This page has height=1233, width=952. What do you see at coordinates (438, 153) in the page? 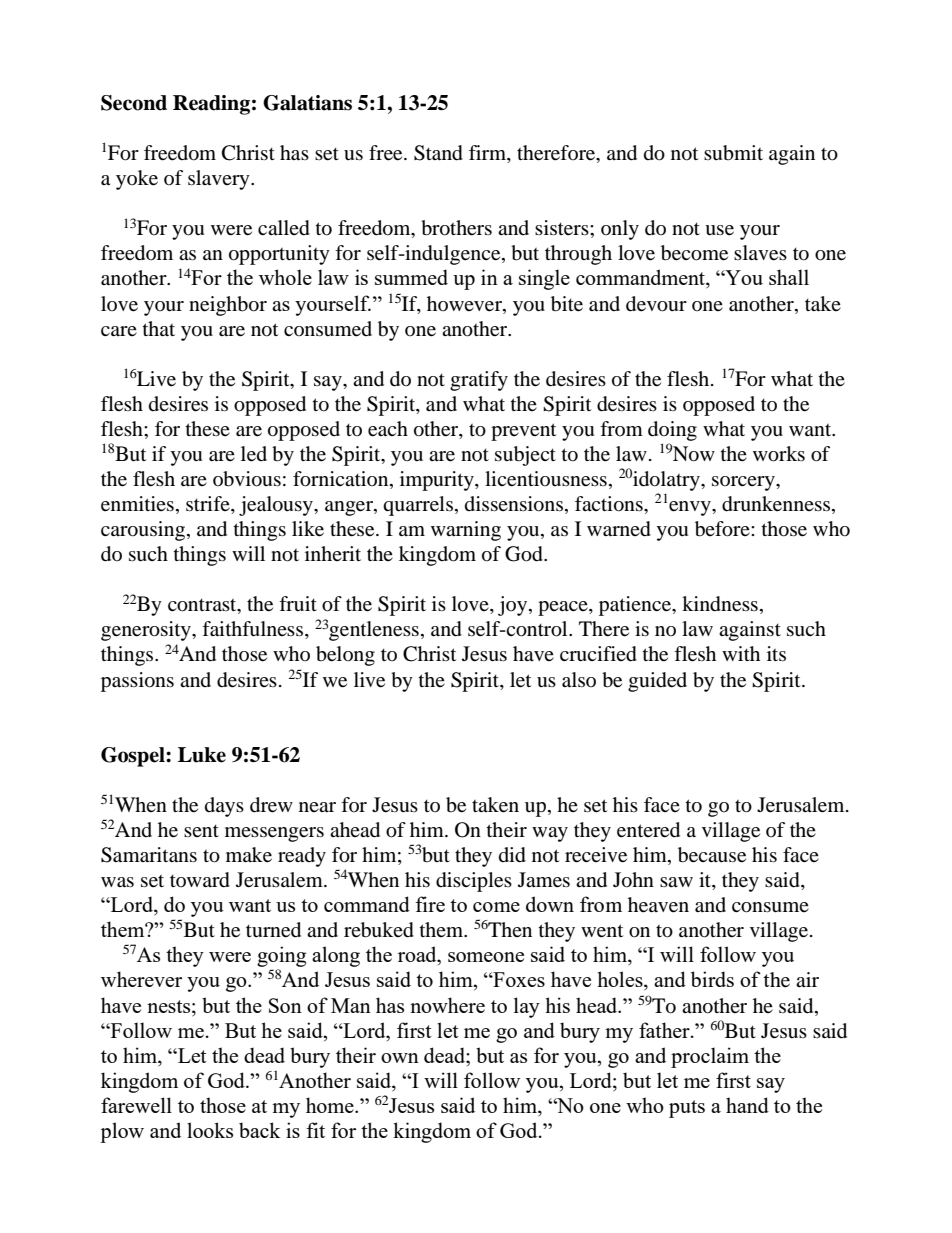
I see `Stand` at bounding box center [438, 153].
